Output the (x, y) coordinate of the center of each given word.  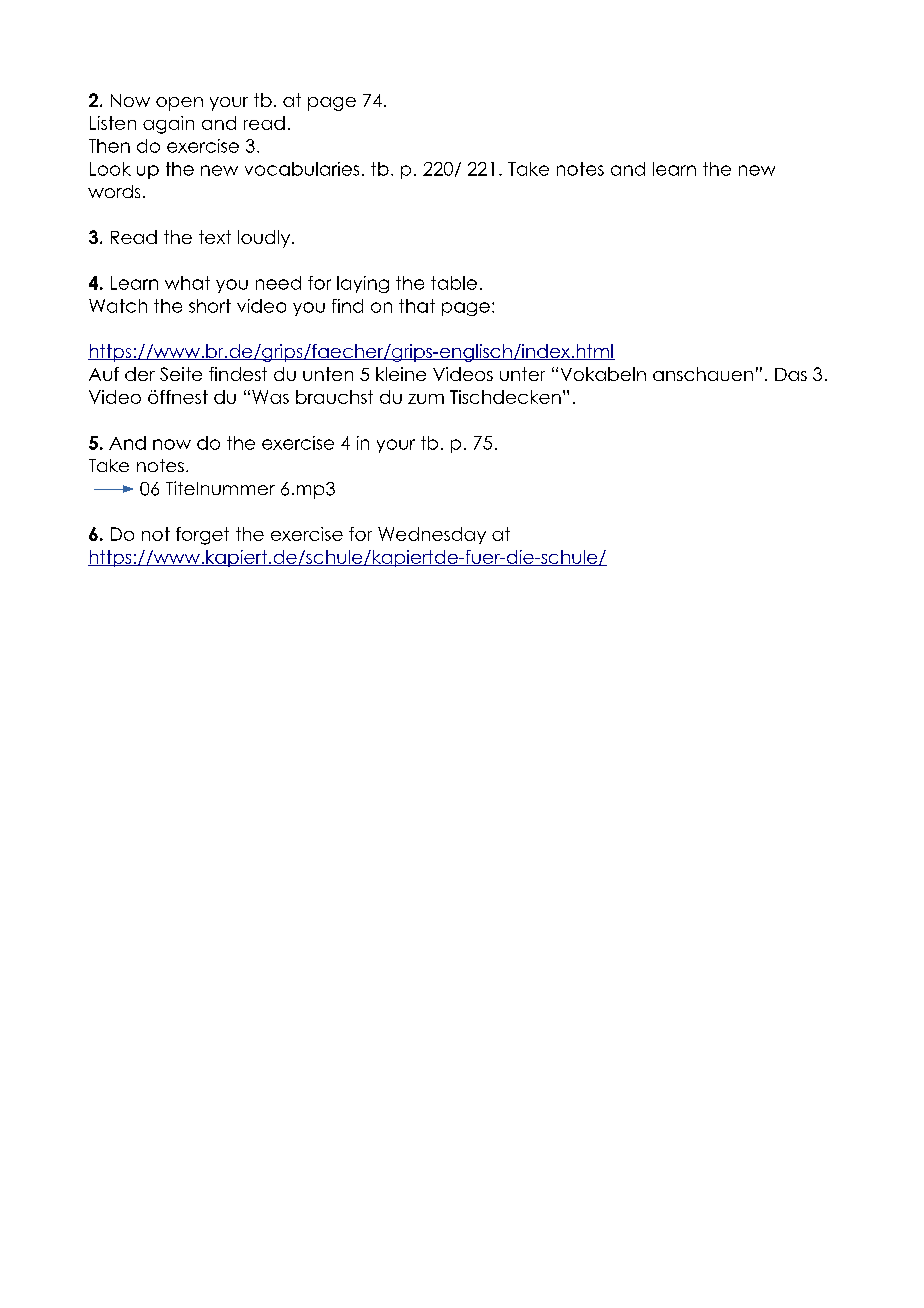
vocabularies (302, 169)
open (179, 104)
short (210, 306)
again (168, 125)
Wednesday (432, 535)
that (417, 306)
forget (202, 536)
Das (791, 374)
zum (426, 399)
